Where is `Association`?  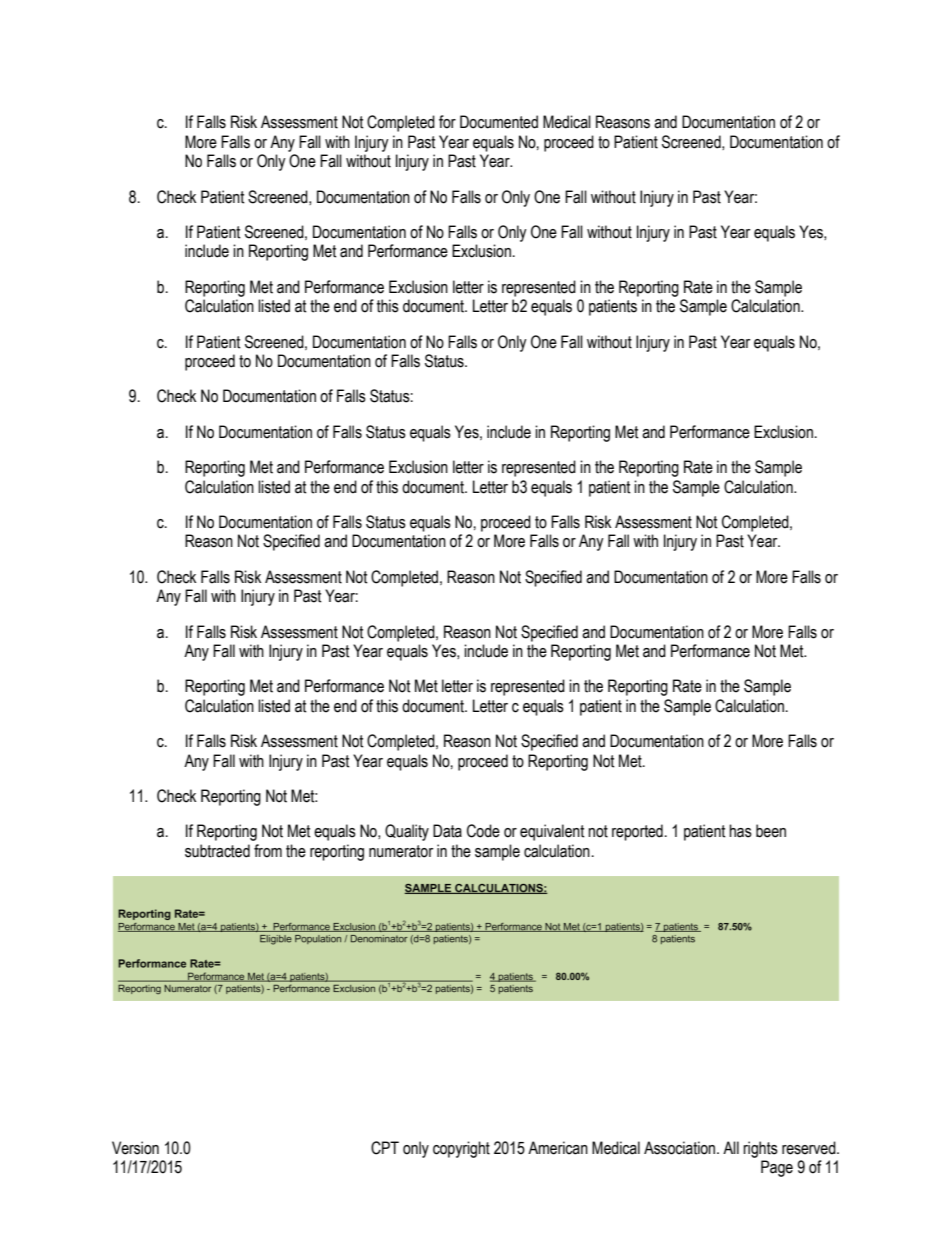 Association is located at coordinates (681, 1148).
